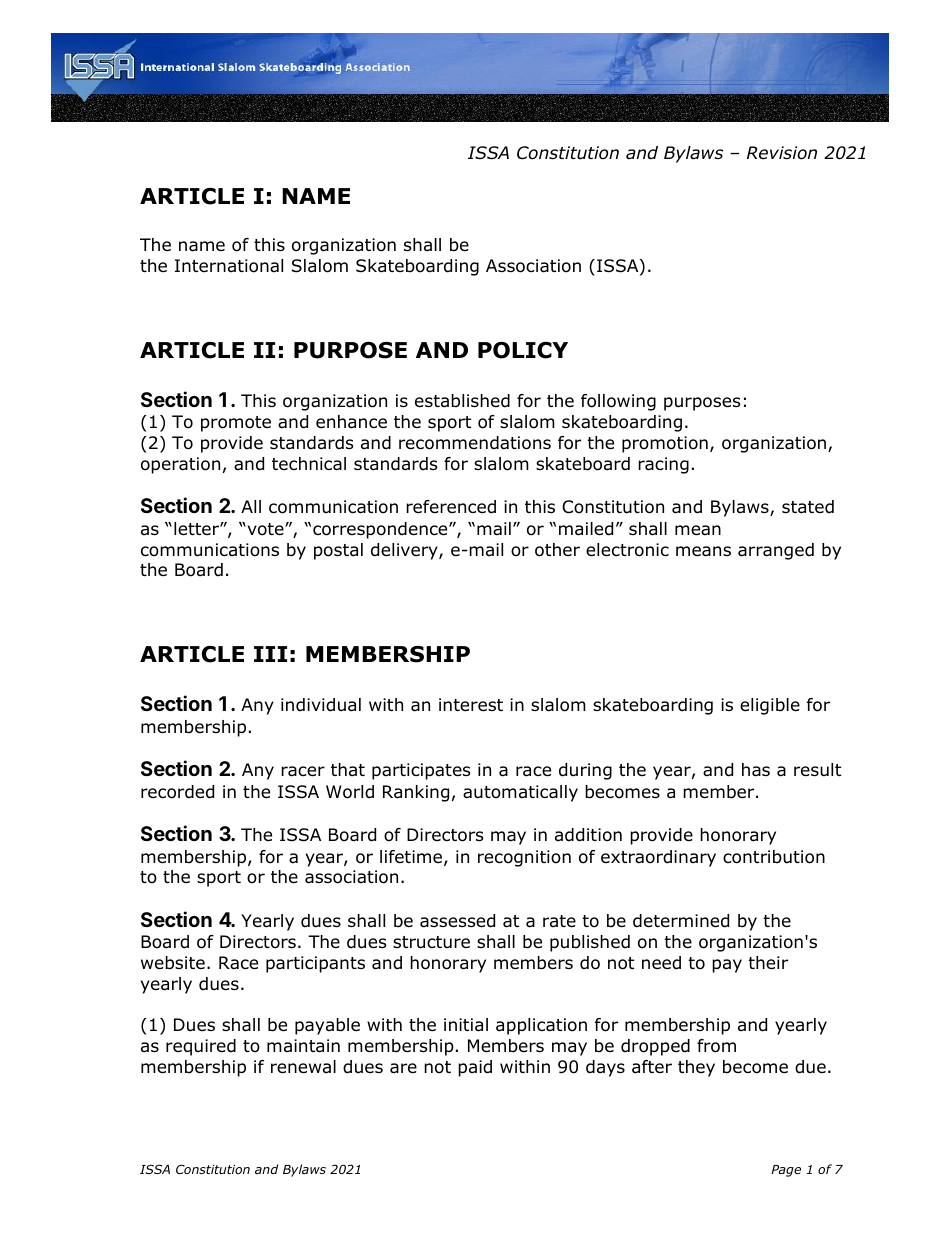  I want to click on III, so click(270, 654).
